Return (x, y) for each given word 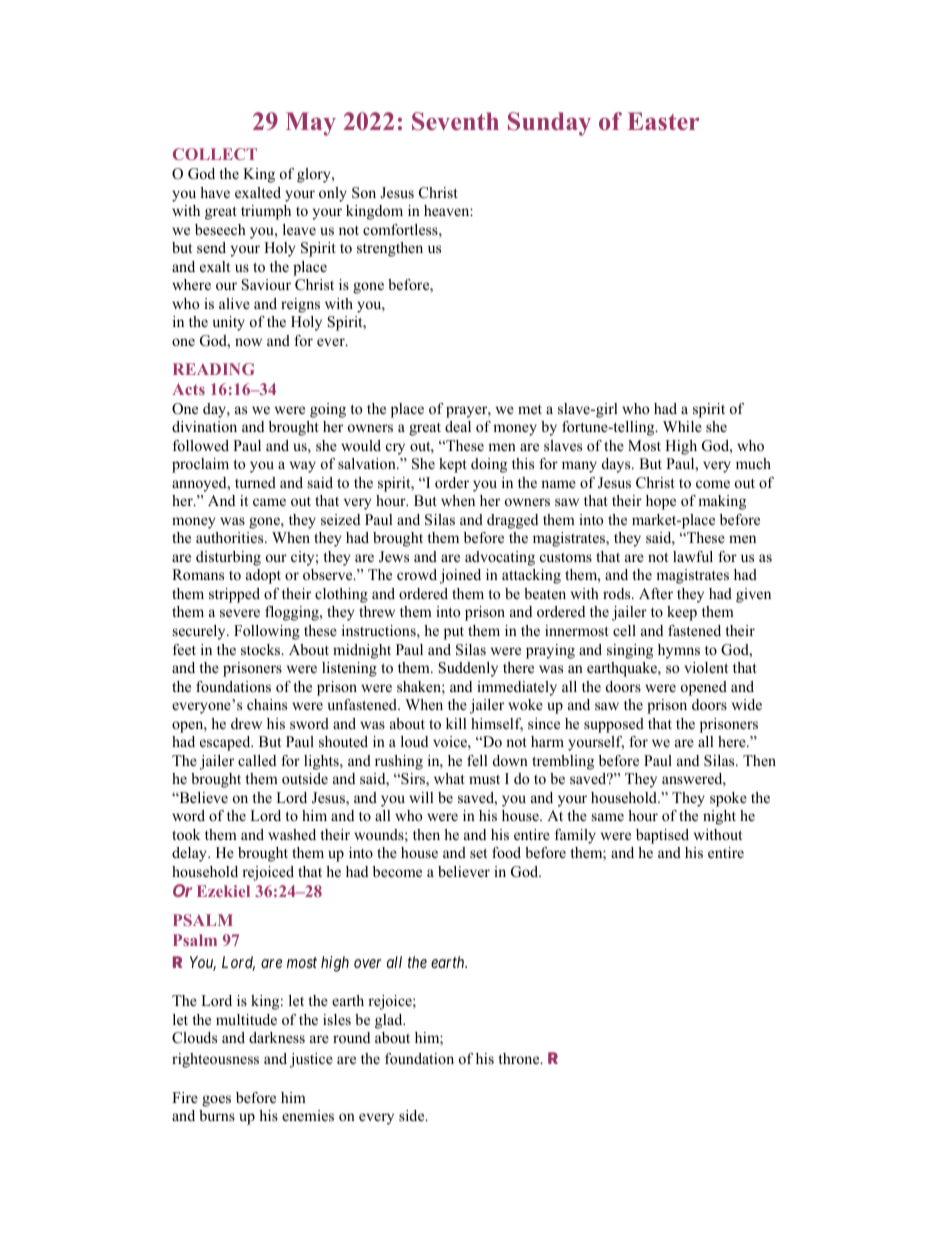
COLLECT (215, 154)
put (454, 633)
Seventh (455, 121)
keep (682, 613)
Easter (663, 121)
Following (267, 632)
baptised (662, 836)
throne (520, 1058)
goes (216, 1101)
